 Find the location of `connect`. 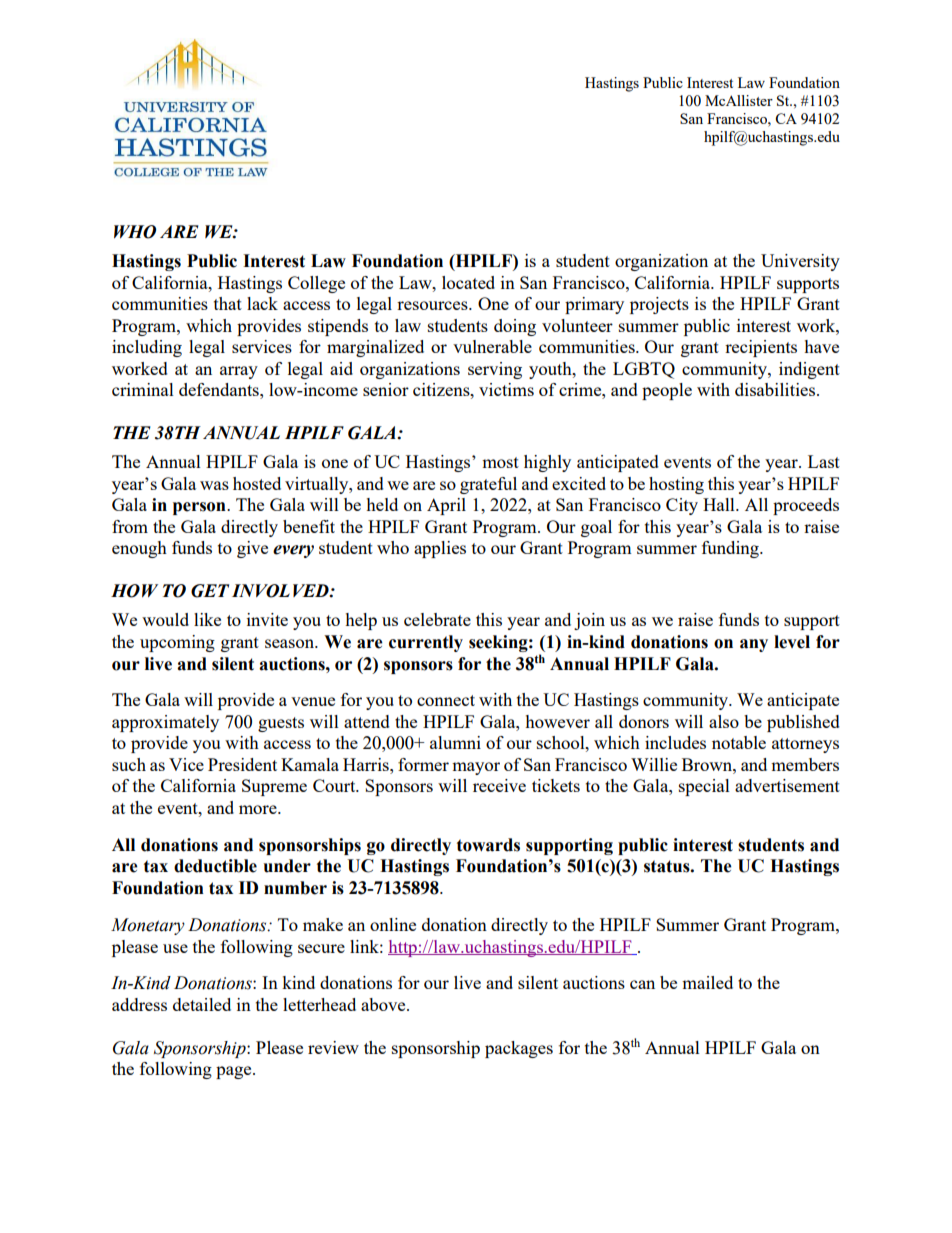

connect is located at coordinates (446, 700).
